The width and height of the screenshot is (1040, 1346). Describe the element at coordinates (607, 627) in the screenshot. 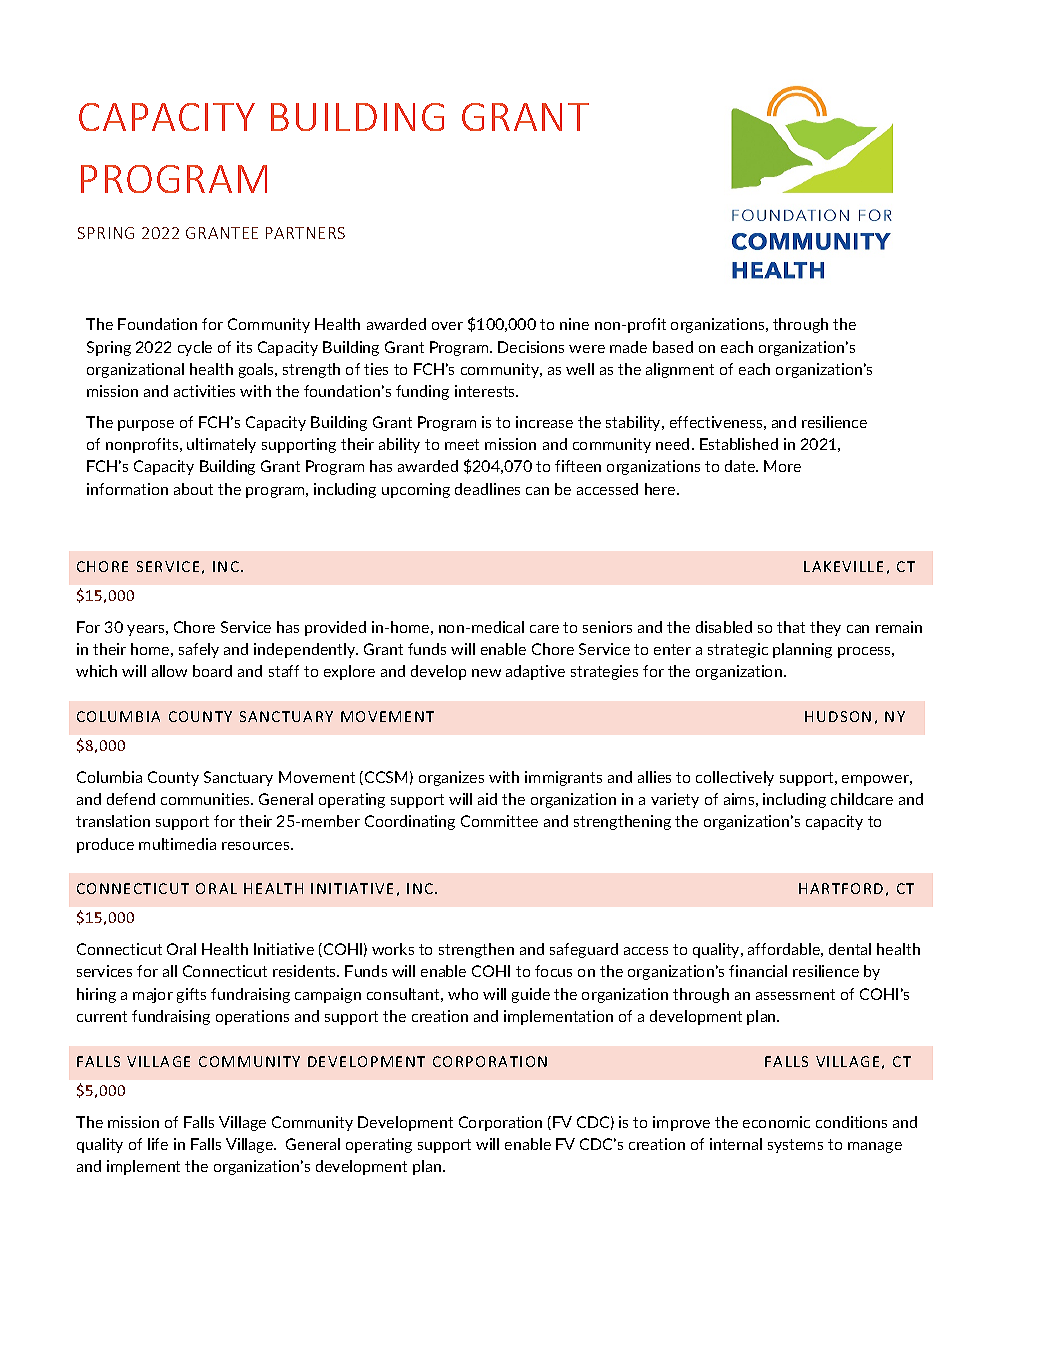

I see `seniors` at that location.
